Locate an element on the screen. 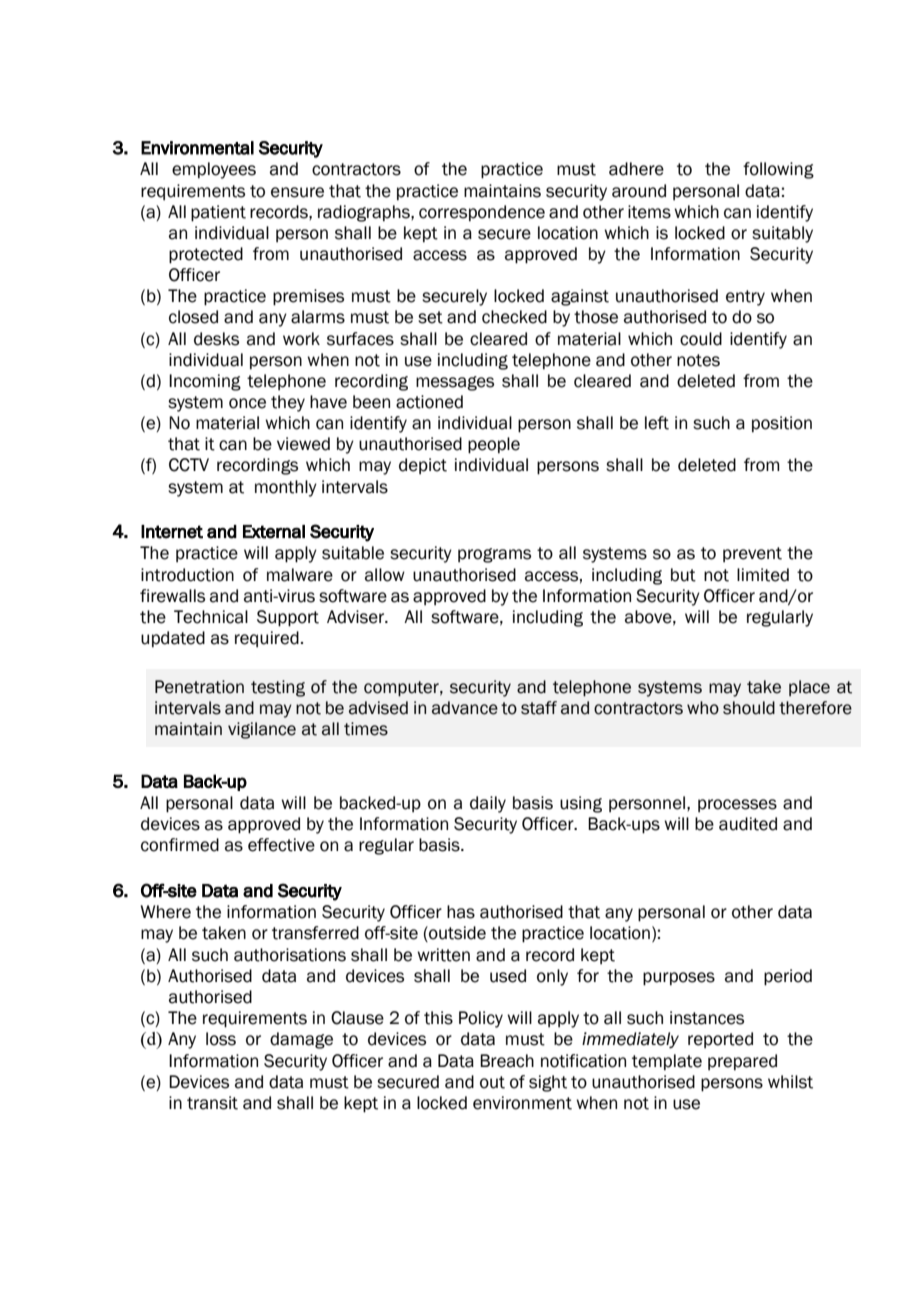 This screenshot has width=924, height=1308. daily is located at coordinates (488, 804).
